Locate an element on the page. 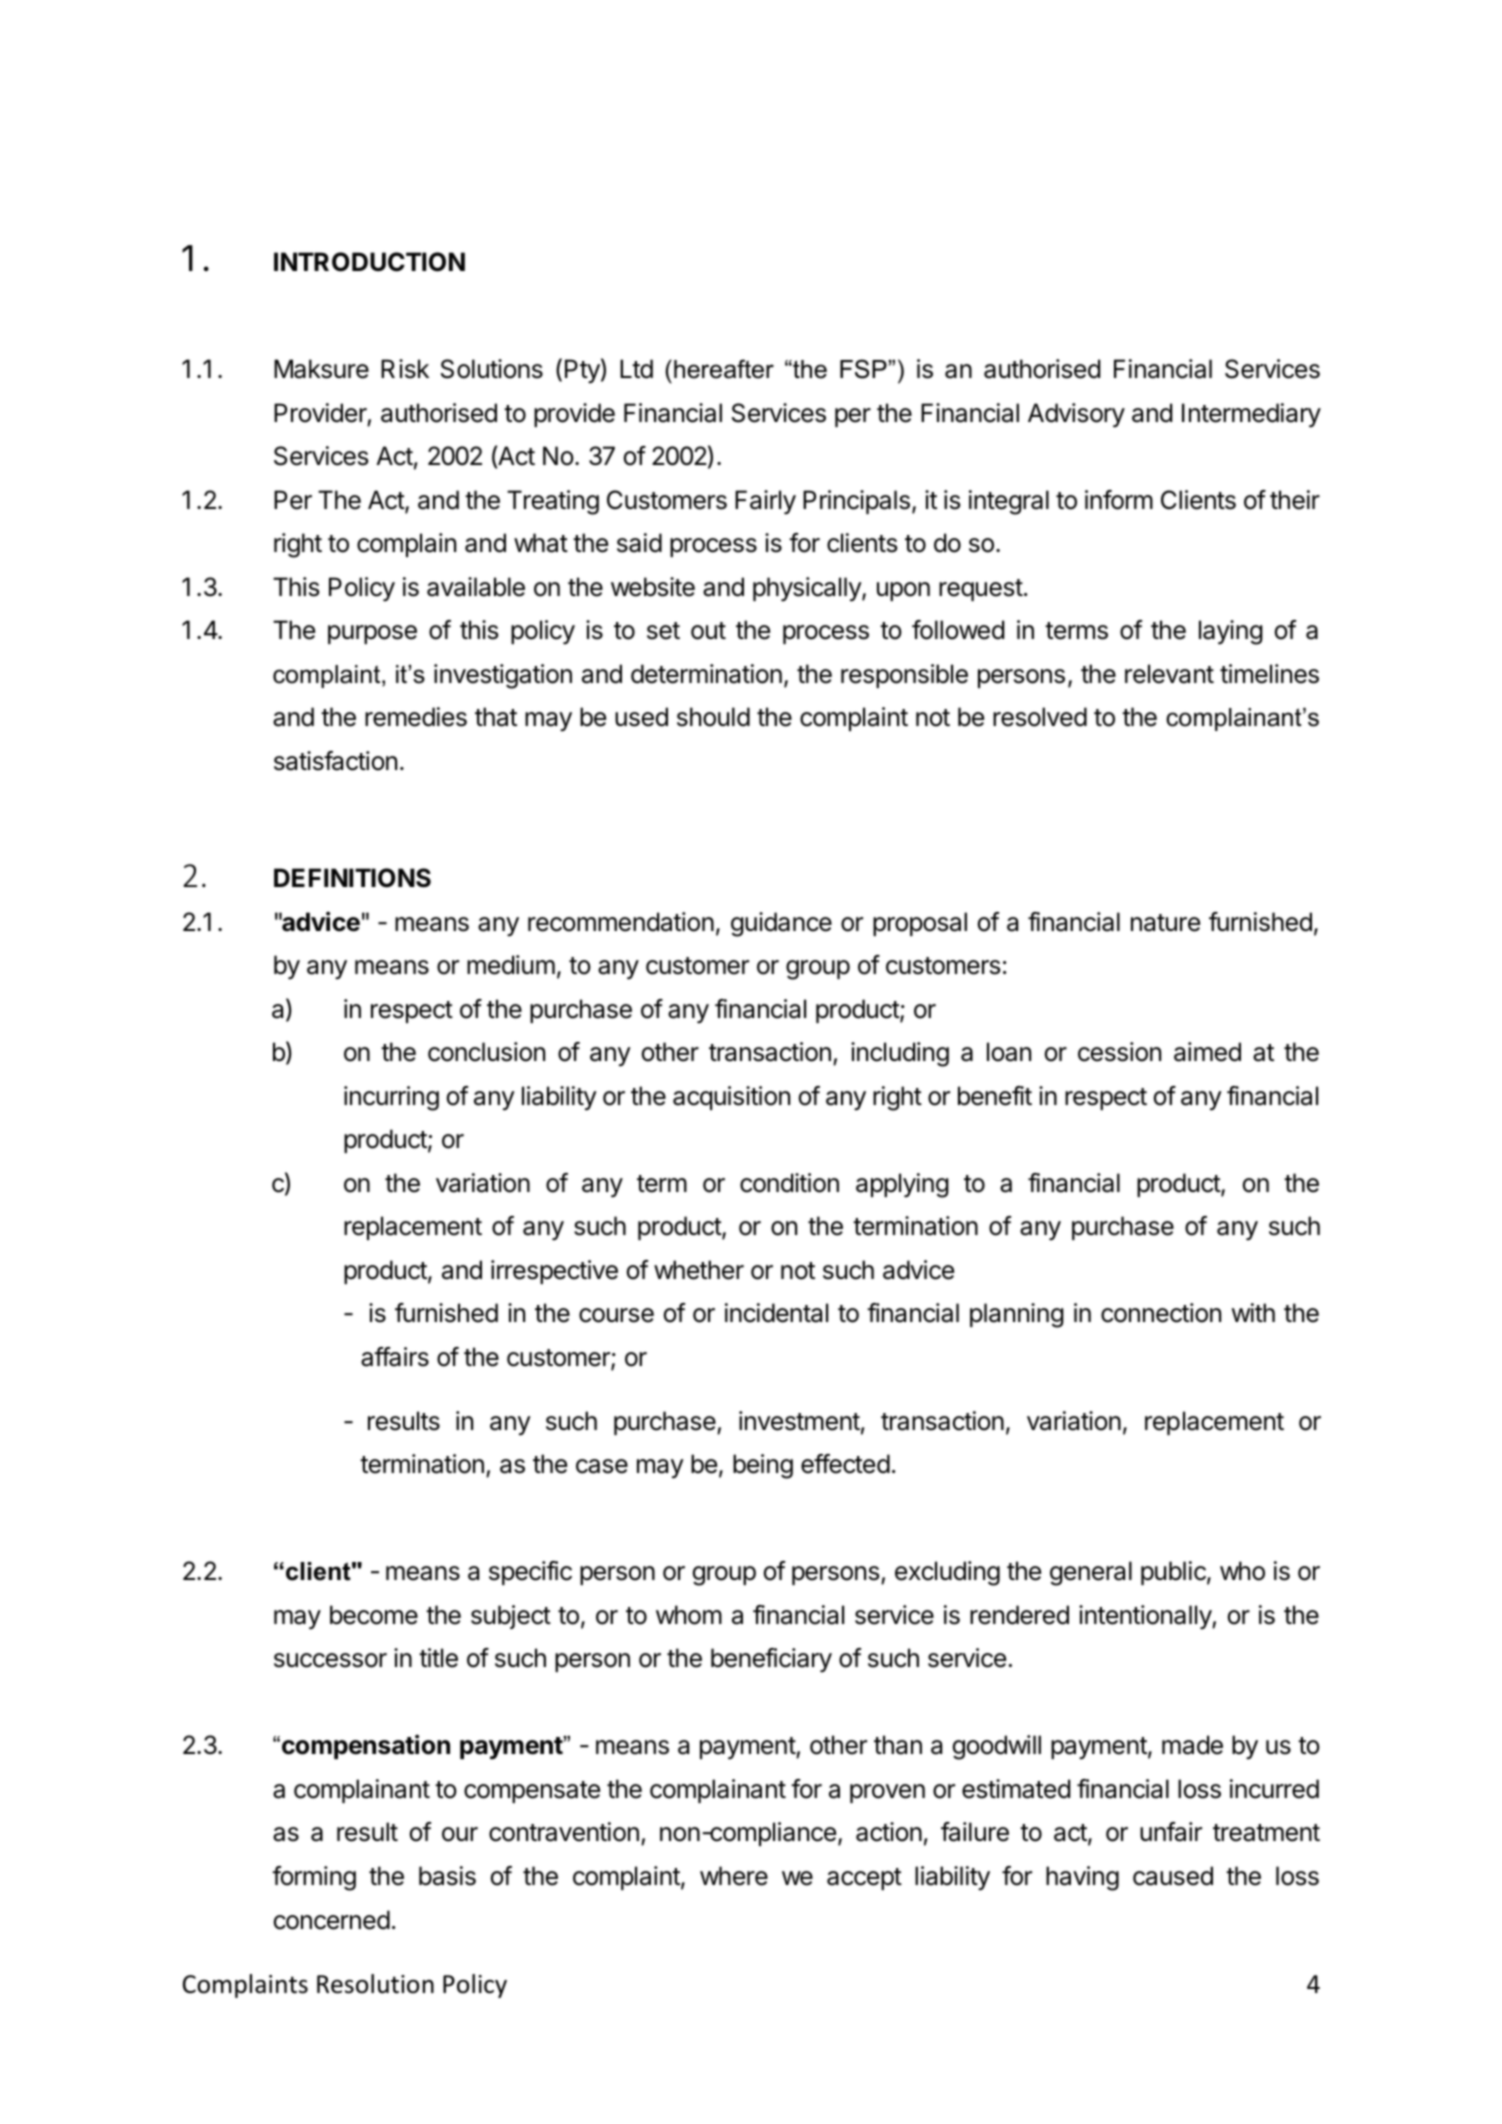 This page has height=2124, width=1502. basis is located at coordinates (447, 1876).
